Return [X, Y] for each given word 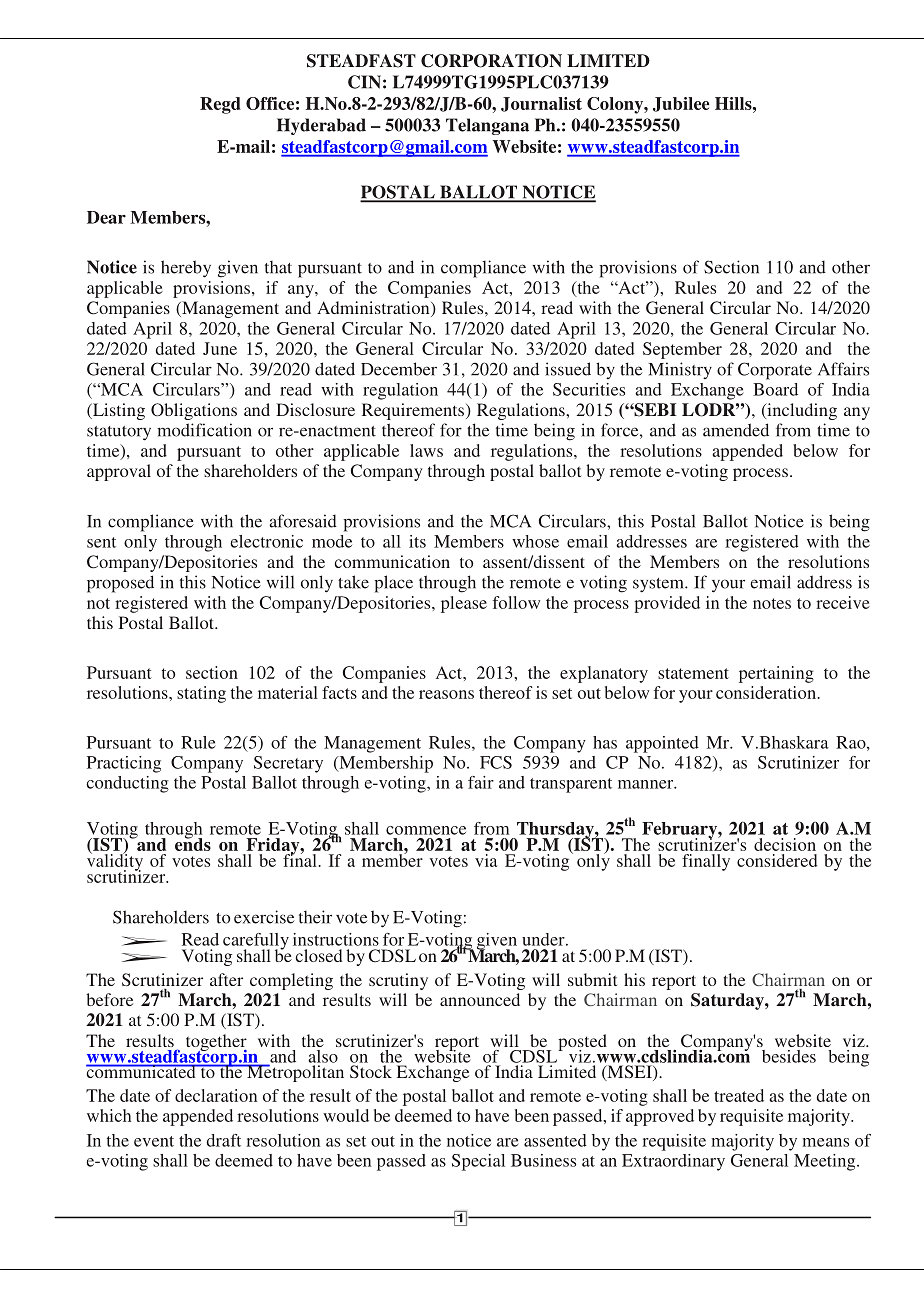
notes [772, 603]
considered [777, 860]
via [486, 860]
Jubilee [681, 104]
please [464, 604]
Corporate [775, 371]
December [399, 369]
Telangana [487, 126]
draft [224, 1140]
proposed [120, 584]
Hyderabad [321, 126]
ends [193, 843]
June [220, 348]
